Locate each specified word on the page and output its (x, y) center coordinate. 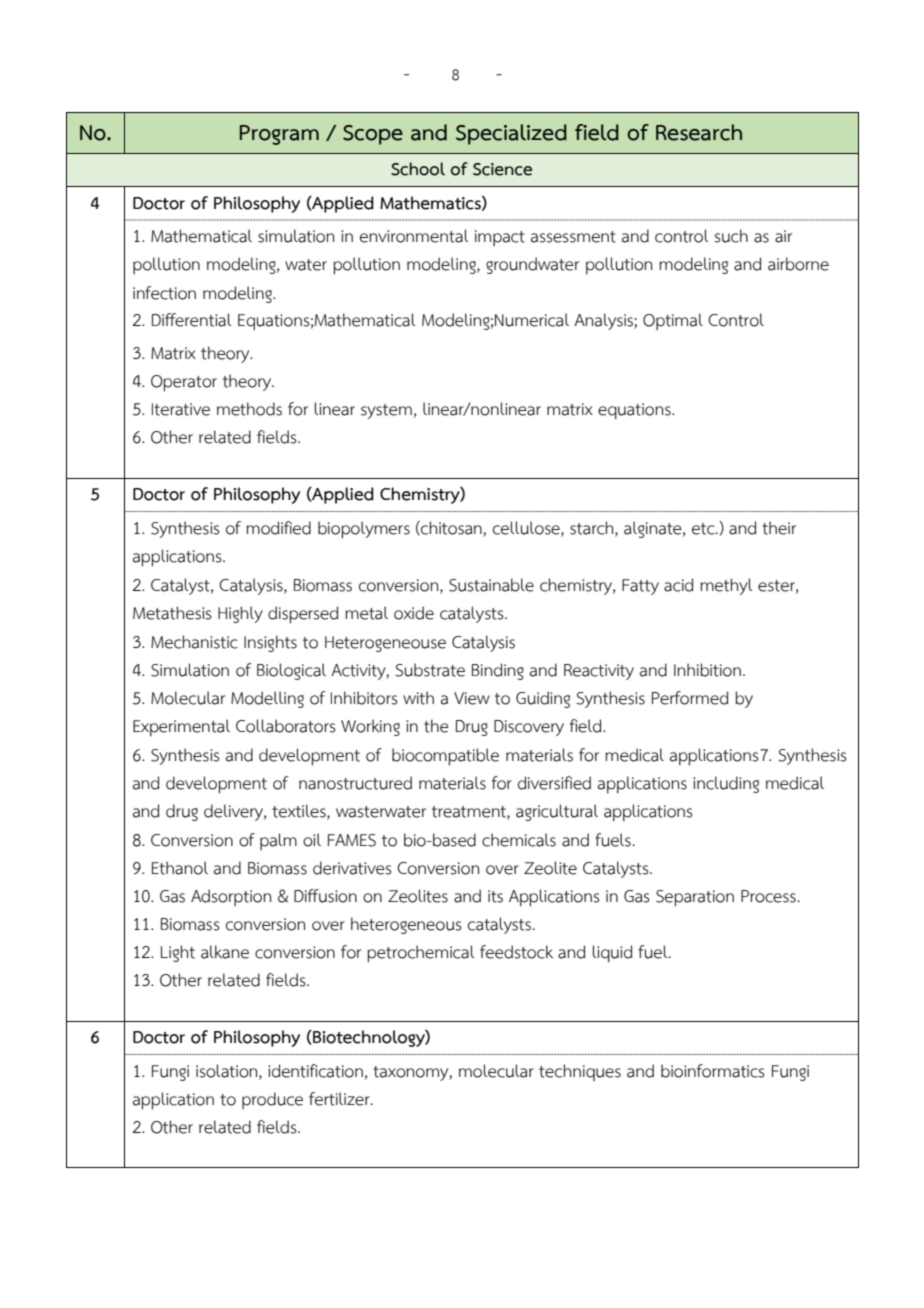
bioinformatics (713, 1071)
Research (699, 132)
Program (279, 135)
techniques (580, 1072)
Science (502, 169)
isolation (228, 1071)
